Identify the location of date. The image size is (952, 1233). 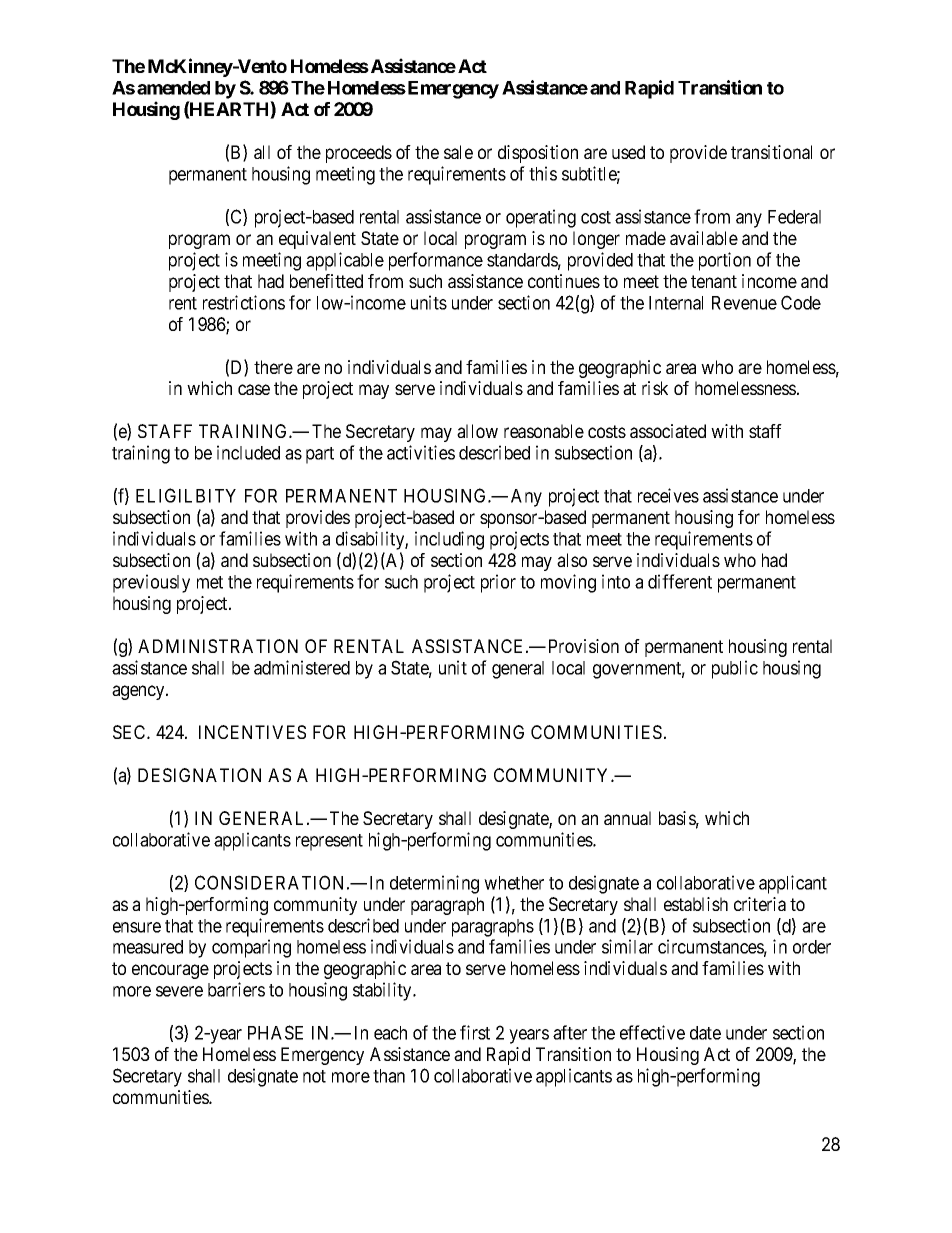
(705, 1033).
